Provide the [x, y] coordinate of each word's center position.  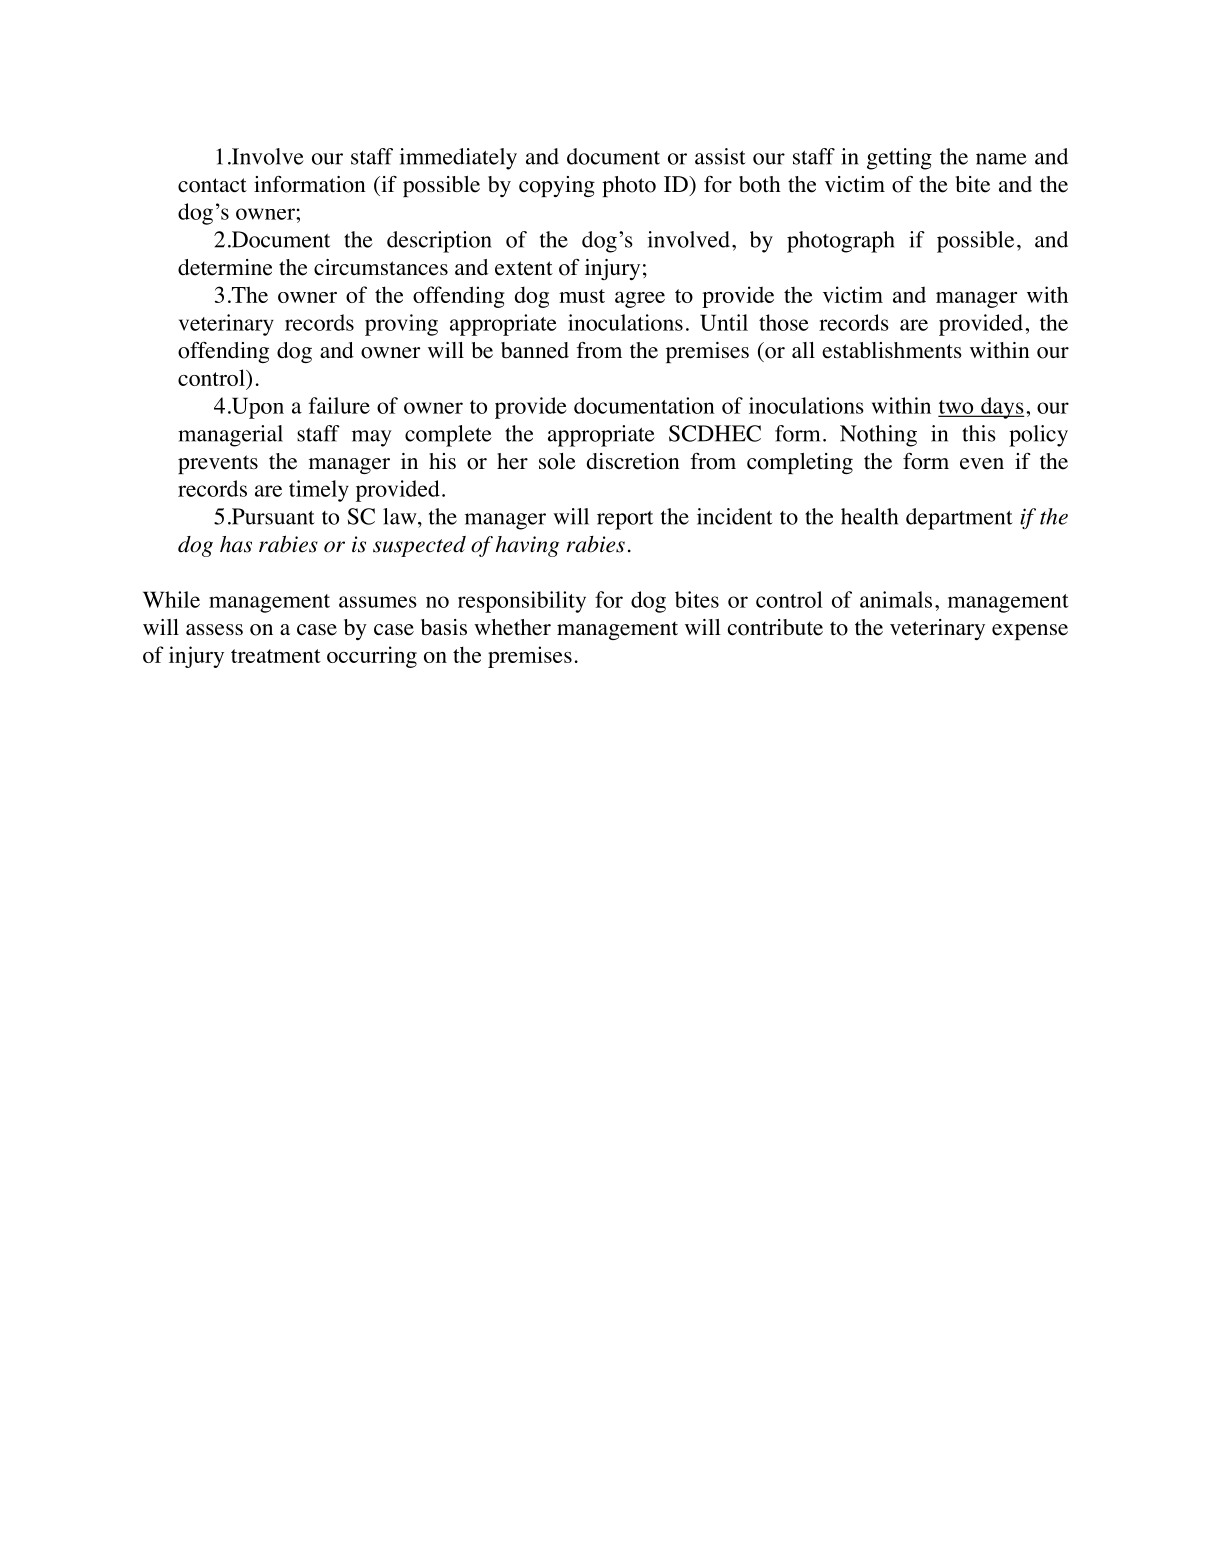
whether [512, 627]
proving [401, 325]
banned [535, 350]
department [959, 519]
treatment [276, 656]
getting [899, 159]
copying [557, 186]
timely [319, 491]
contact [212, 185]
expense [1030, 632]
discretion [633, 461]
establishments [892, 350]
